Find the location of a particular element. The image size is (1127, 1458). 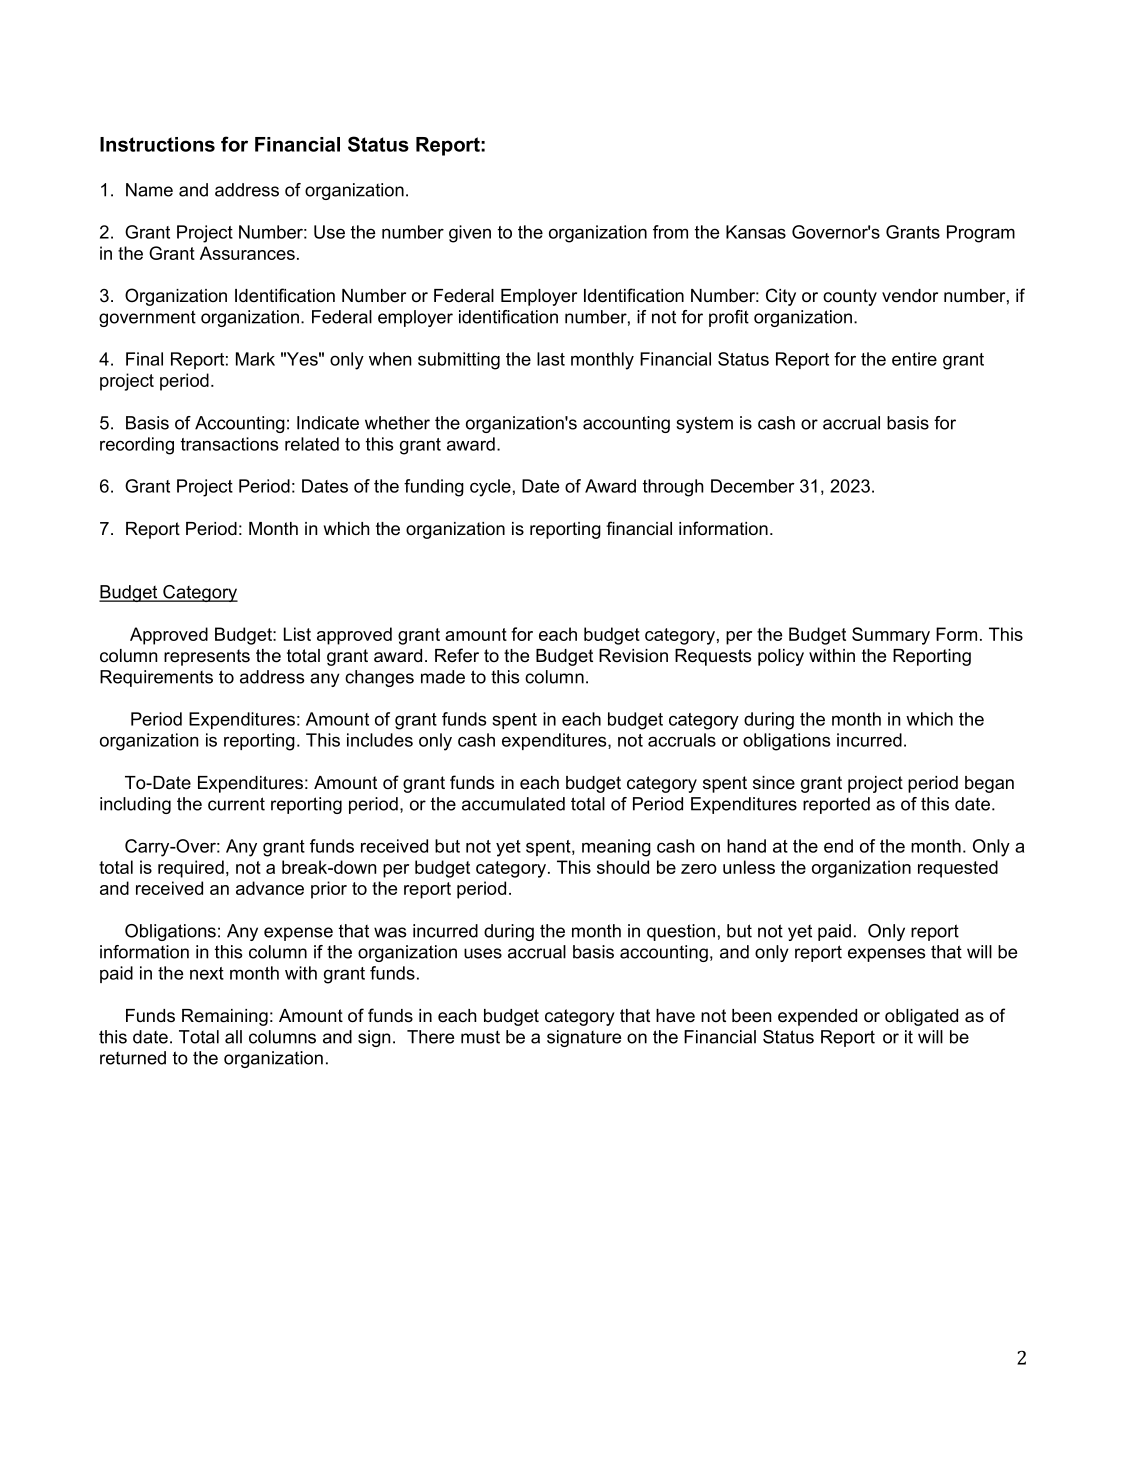

List is located at coordinates (297, 634).
